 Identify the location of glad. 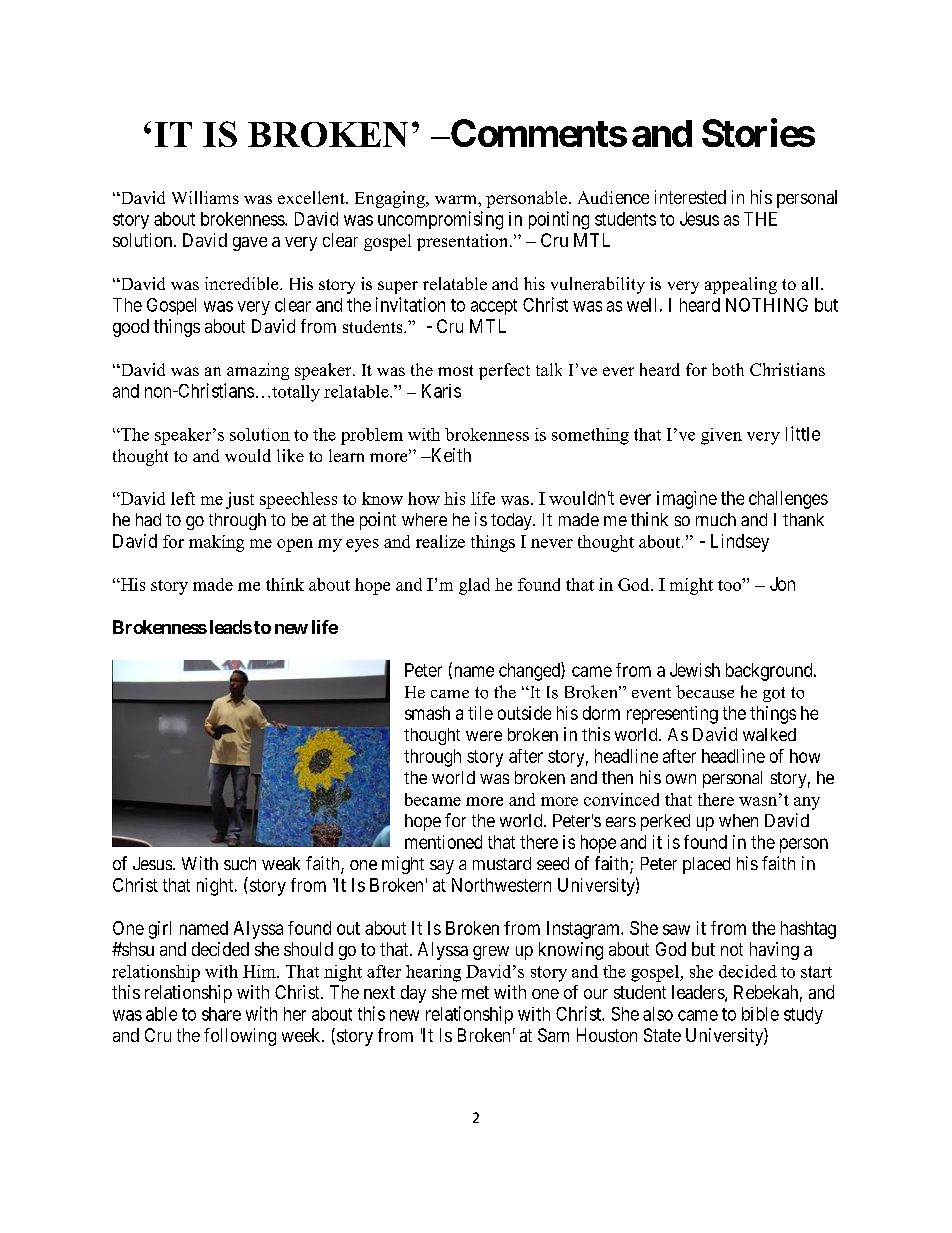
(474, 586).
